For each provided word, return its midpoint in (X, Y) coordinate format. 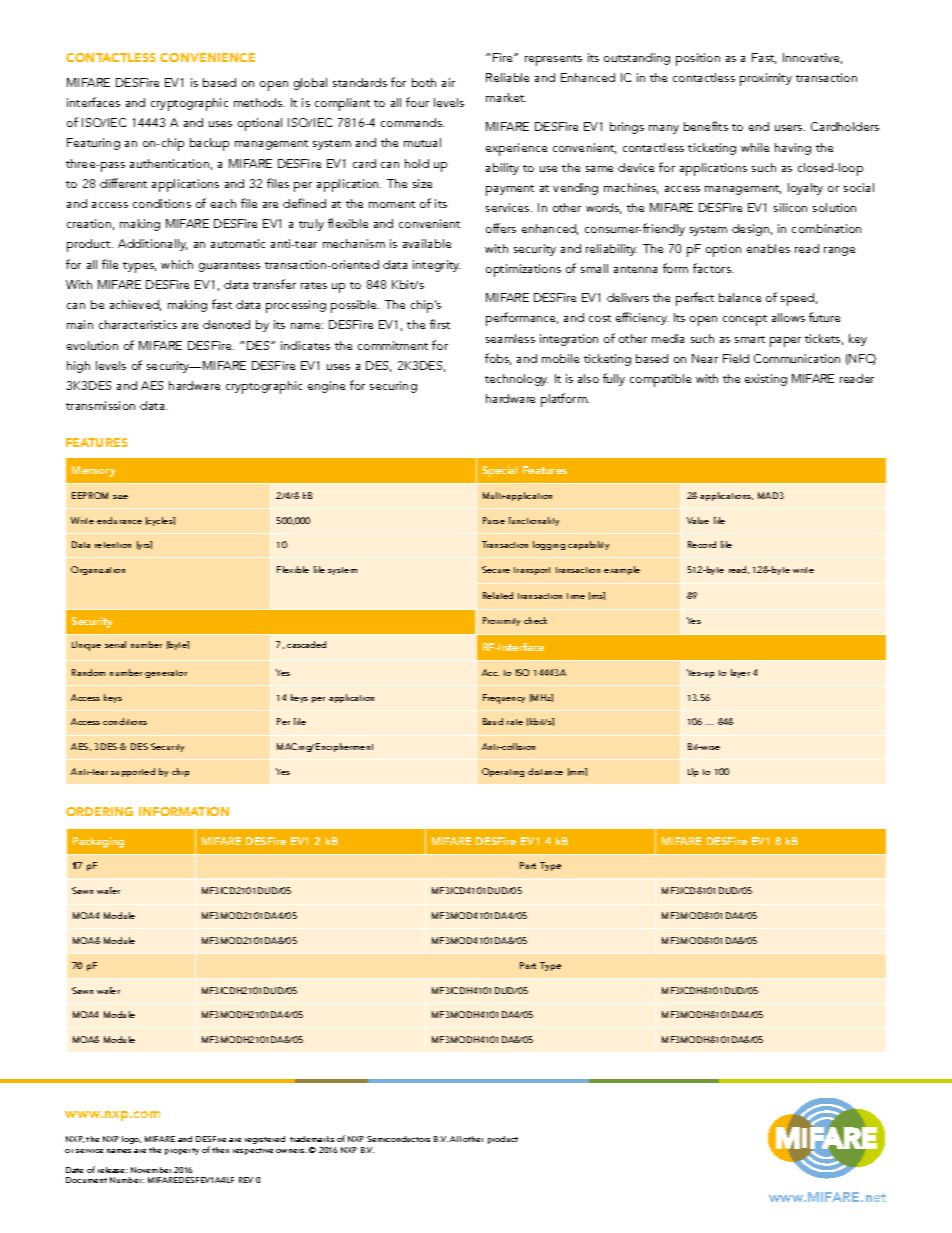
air (448, 82)
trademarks (312, 1139)
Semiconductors (398, 1139)
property (182, 1151)
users (790, 128)
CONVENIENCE (207, 57)
